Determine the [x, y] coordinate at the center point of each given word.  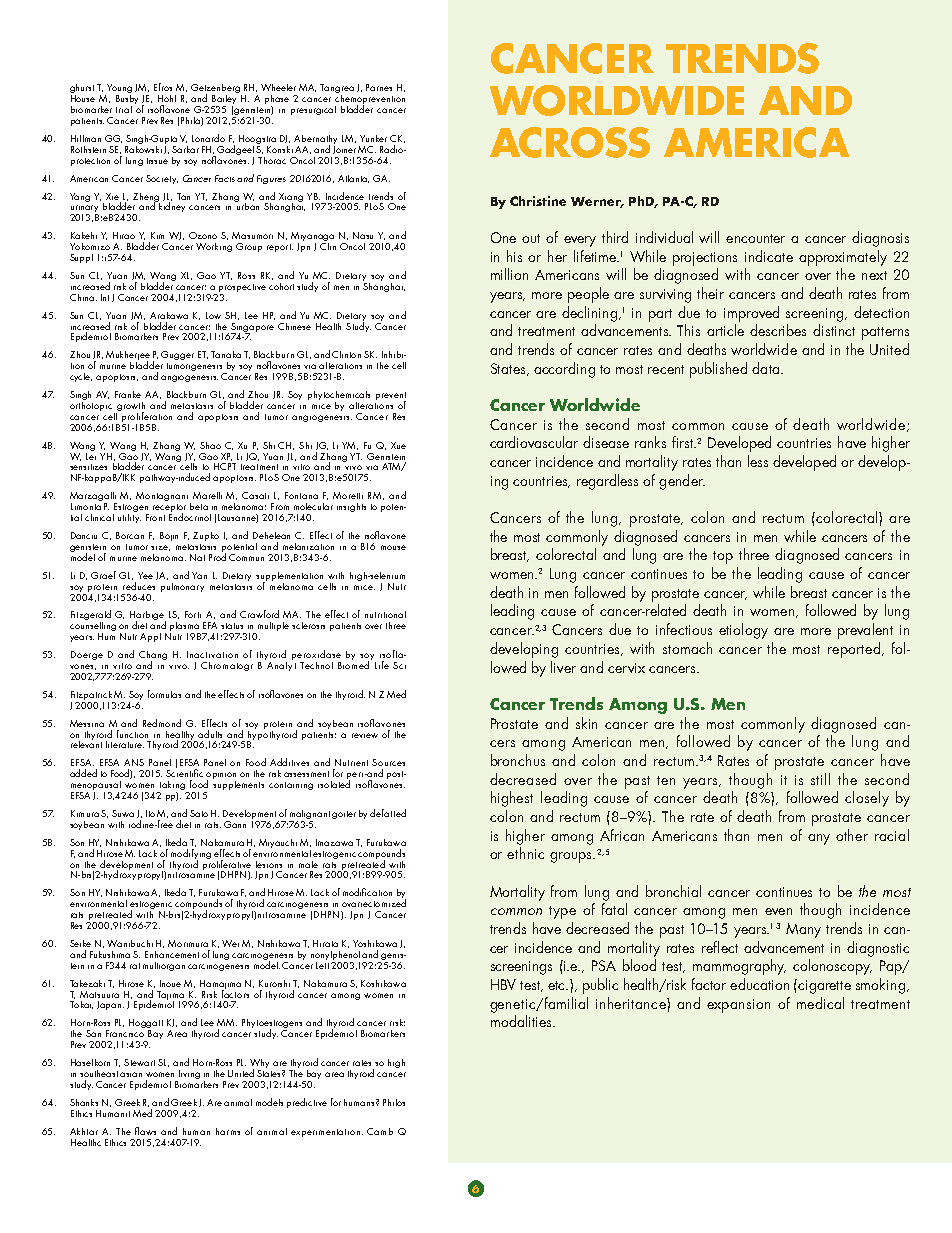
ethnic [525, 853]
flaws [145, 1131]
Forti [193, 614]
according [564, 370]
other [852, 835]
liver [563, 667]
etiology [743, 631]
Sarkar [185, 149]
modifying [191, 854]
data [767, 368]
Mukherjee [128, 357]
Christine [538, 201]
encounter [755, 238]
